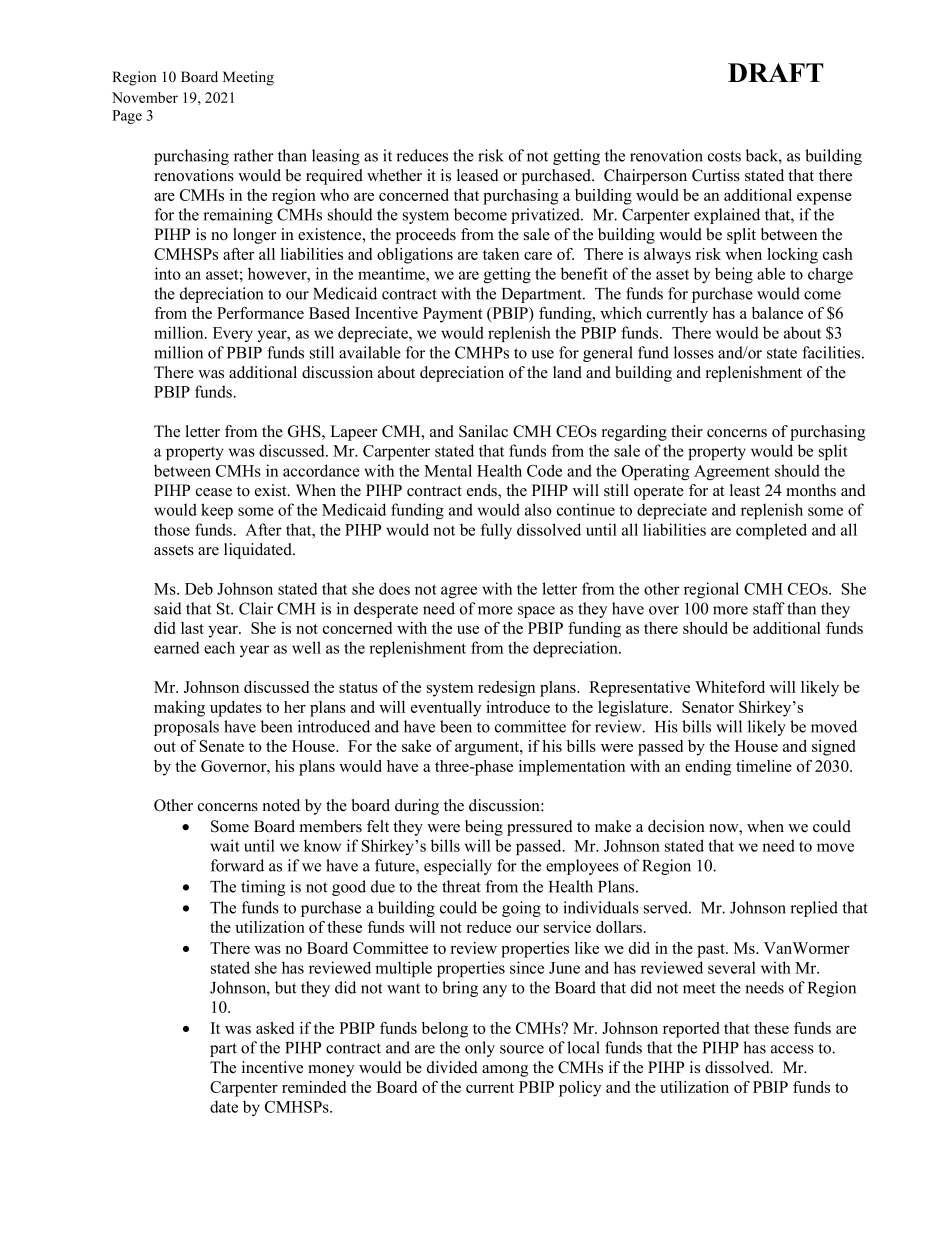  Describe the element at coordinates (480, 1049) in the document. I see `only` at that location.
